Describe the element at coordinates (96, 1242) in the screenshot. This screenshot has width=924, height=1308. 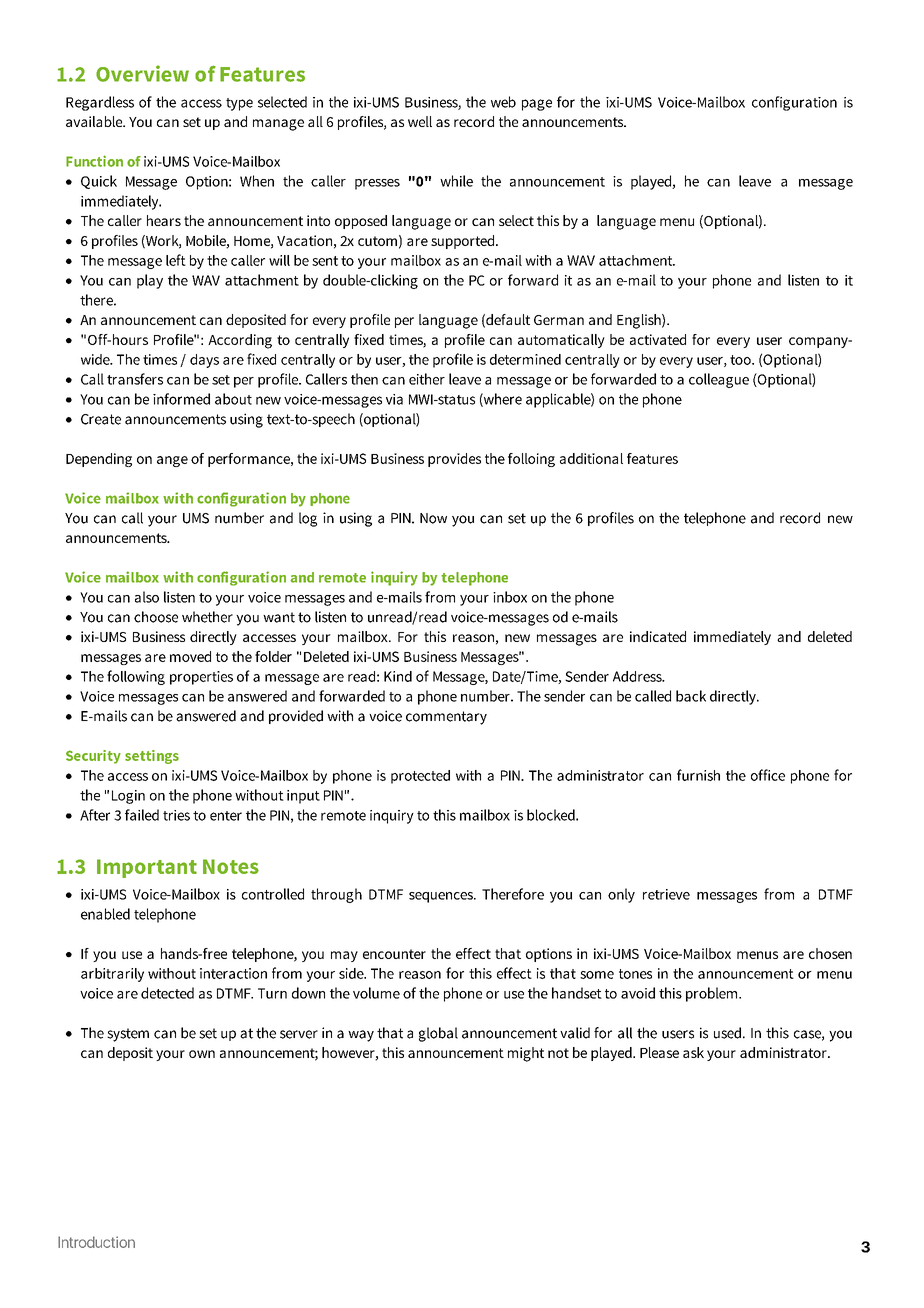
I see `Introduction` at that location.
